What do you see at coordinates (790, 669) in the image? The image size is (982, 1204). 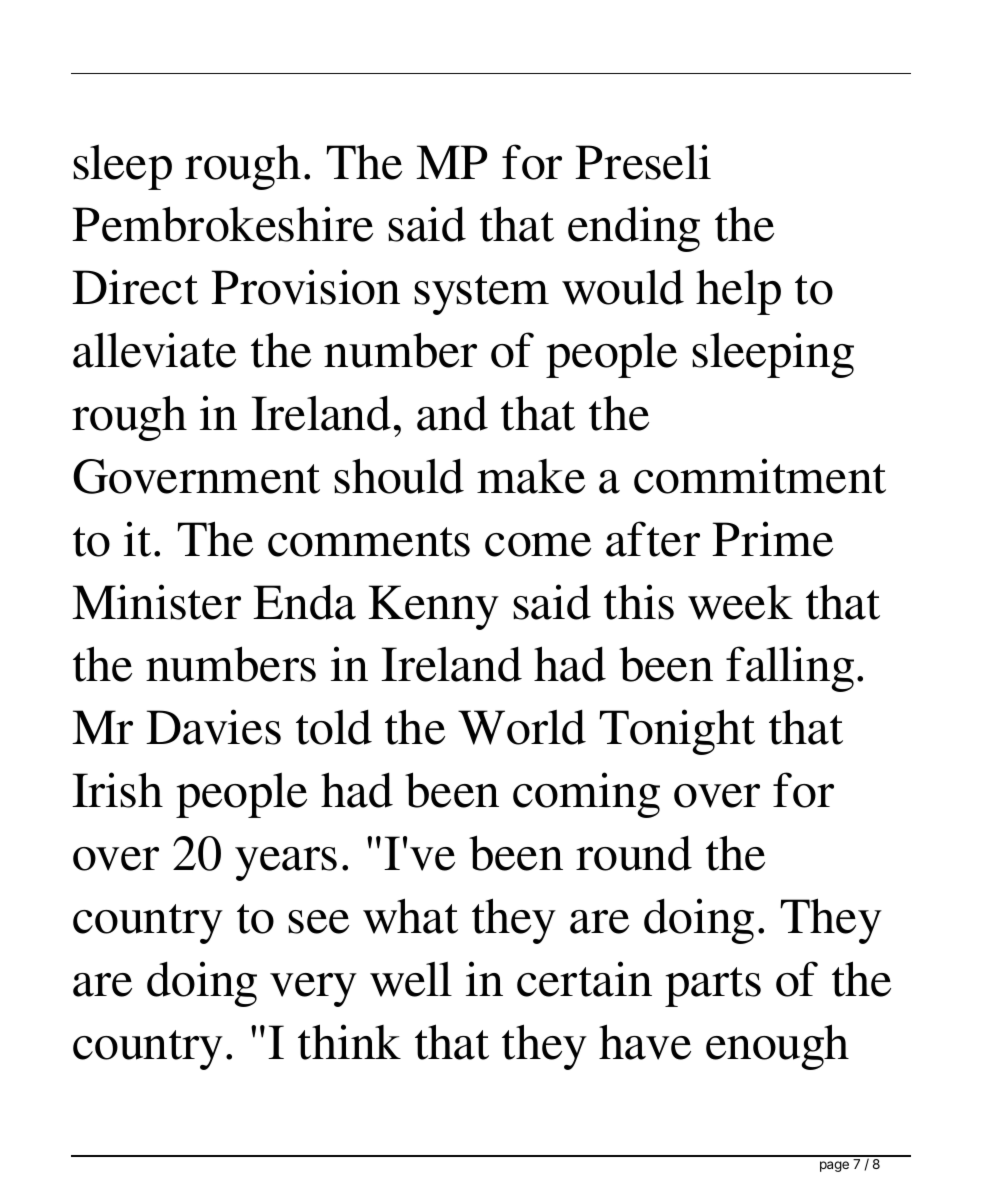 I see `falling` at bounding box center [790, 669].
